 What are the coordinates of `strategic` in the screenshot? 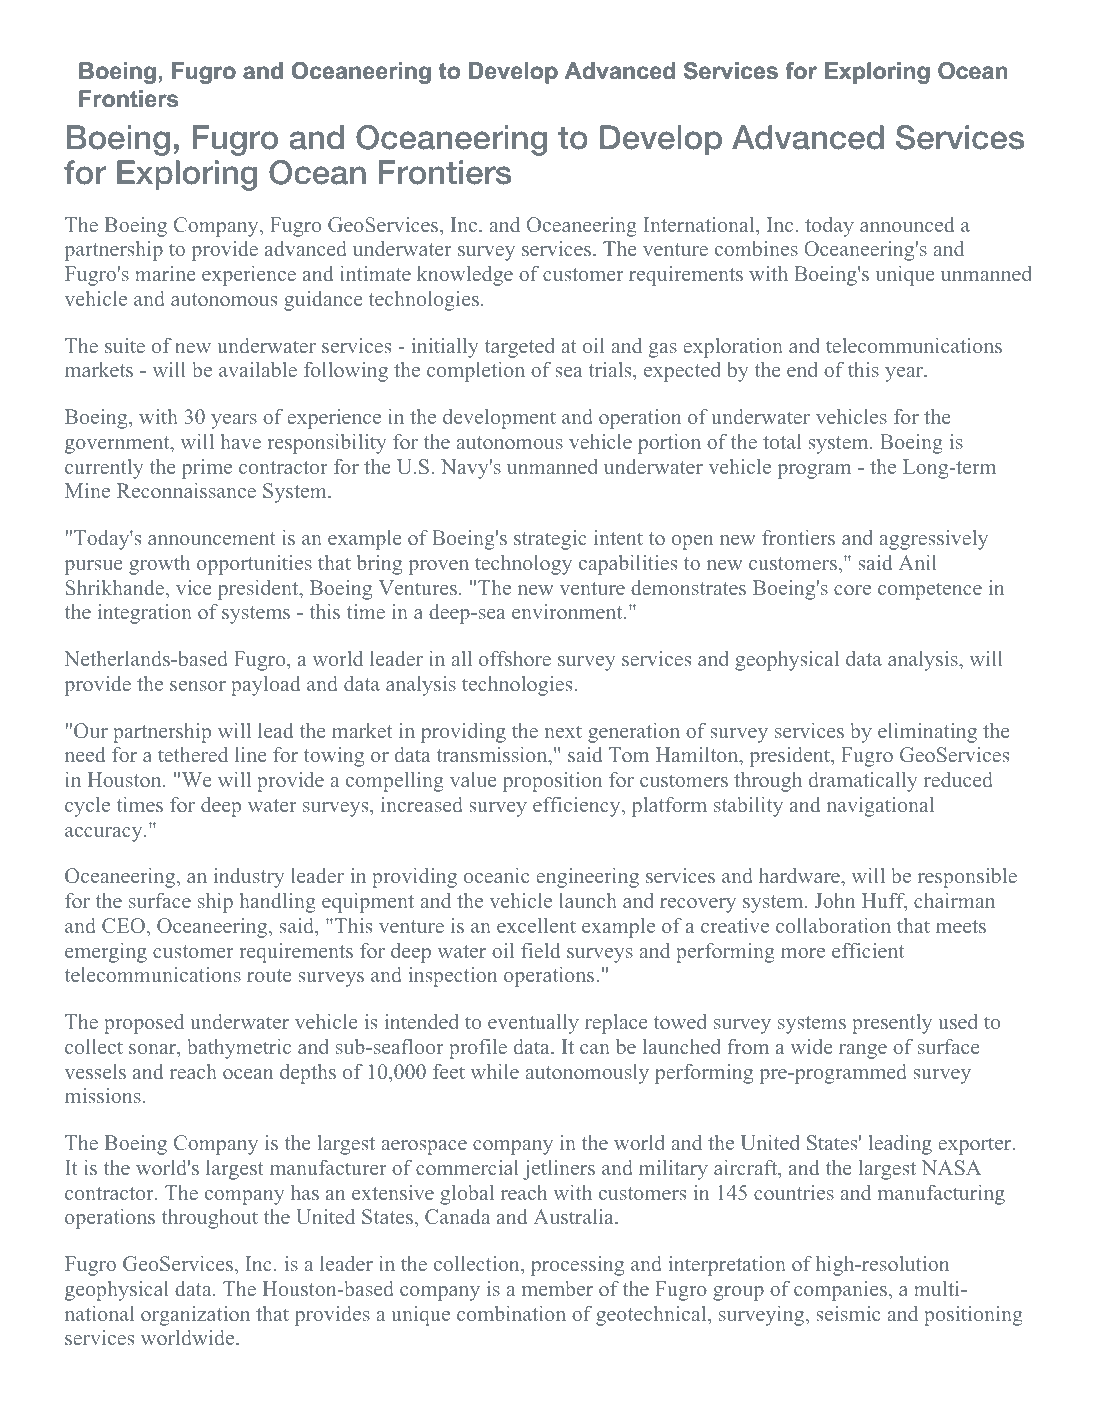 It's located at (550, 540).
